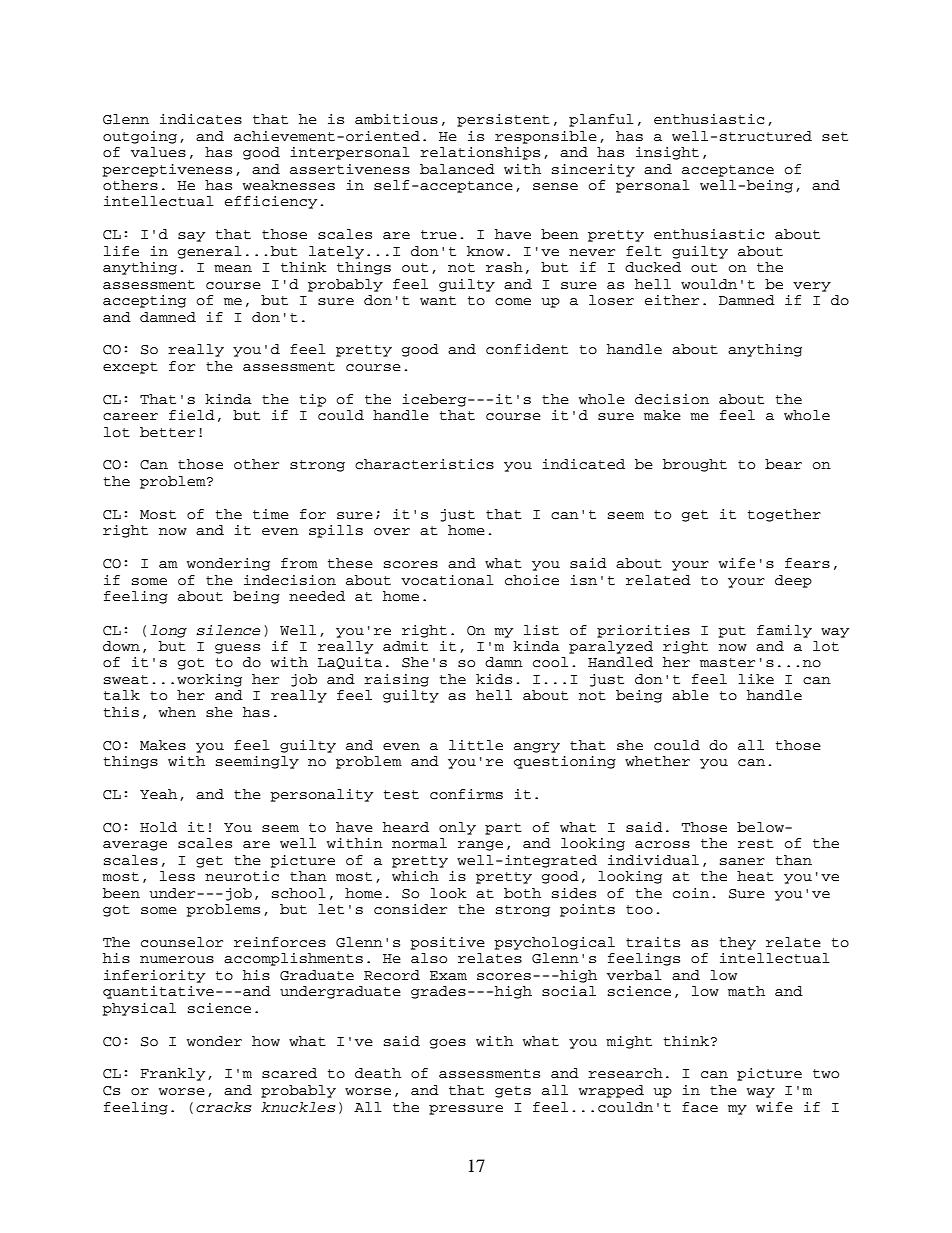 This screenshot has height=1233, width=952. Describe the element at coordinates (228, 630) in the screenshot. I see `silence` at that location.
